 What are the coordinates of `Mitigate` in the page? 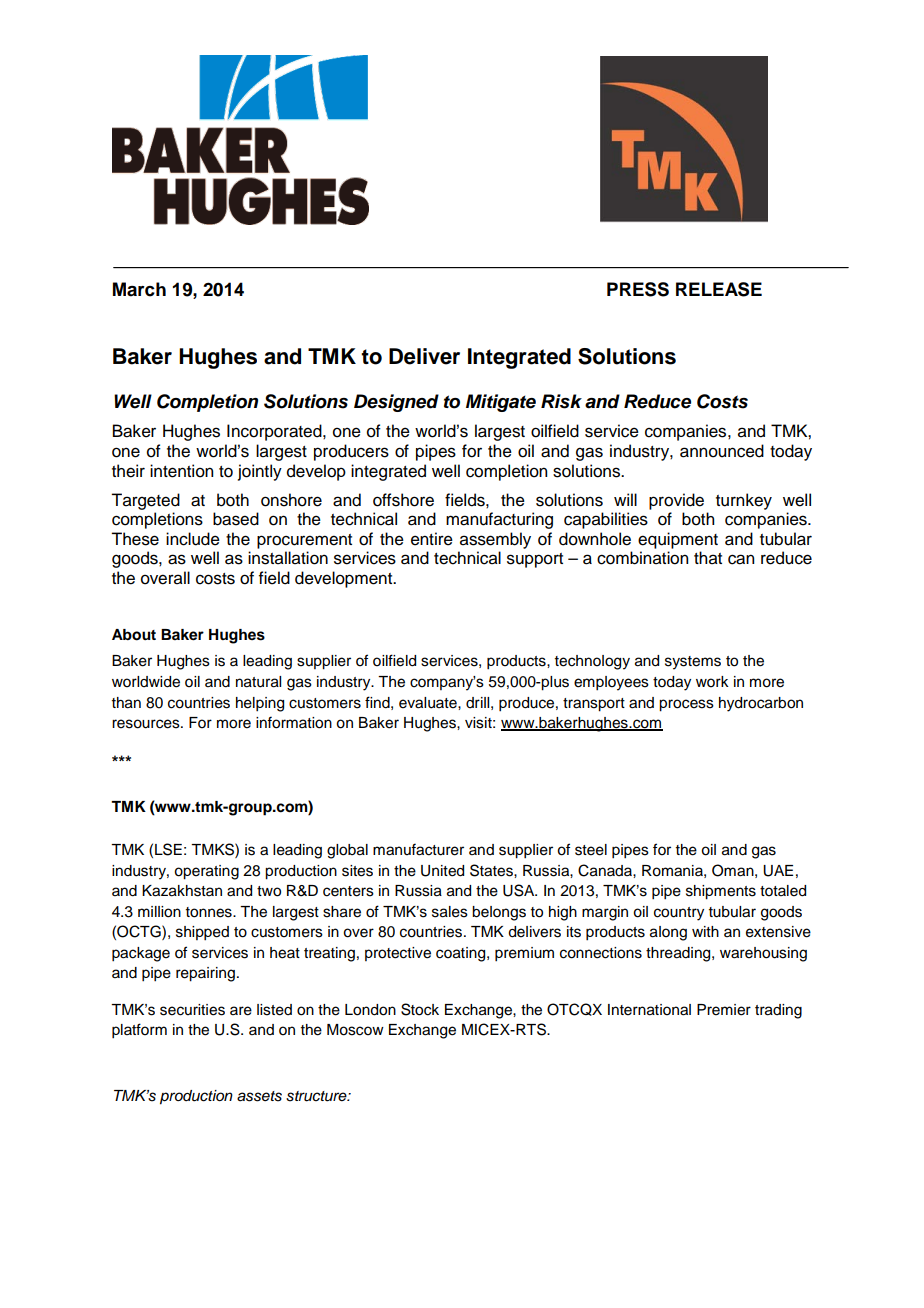 It's located at (501, 403).
